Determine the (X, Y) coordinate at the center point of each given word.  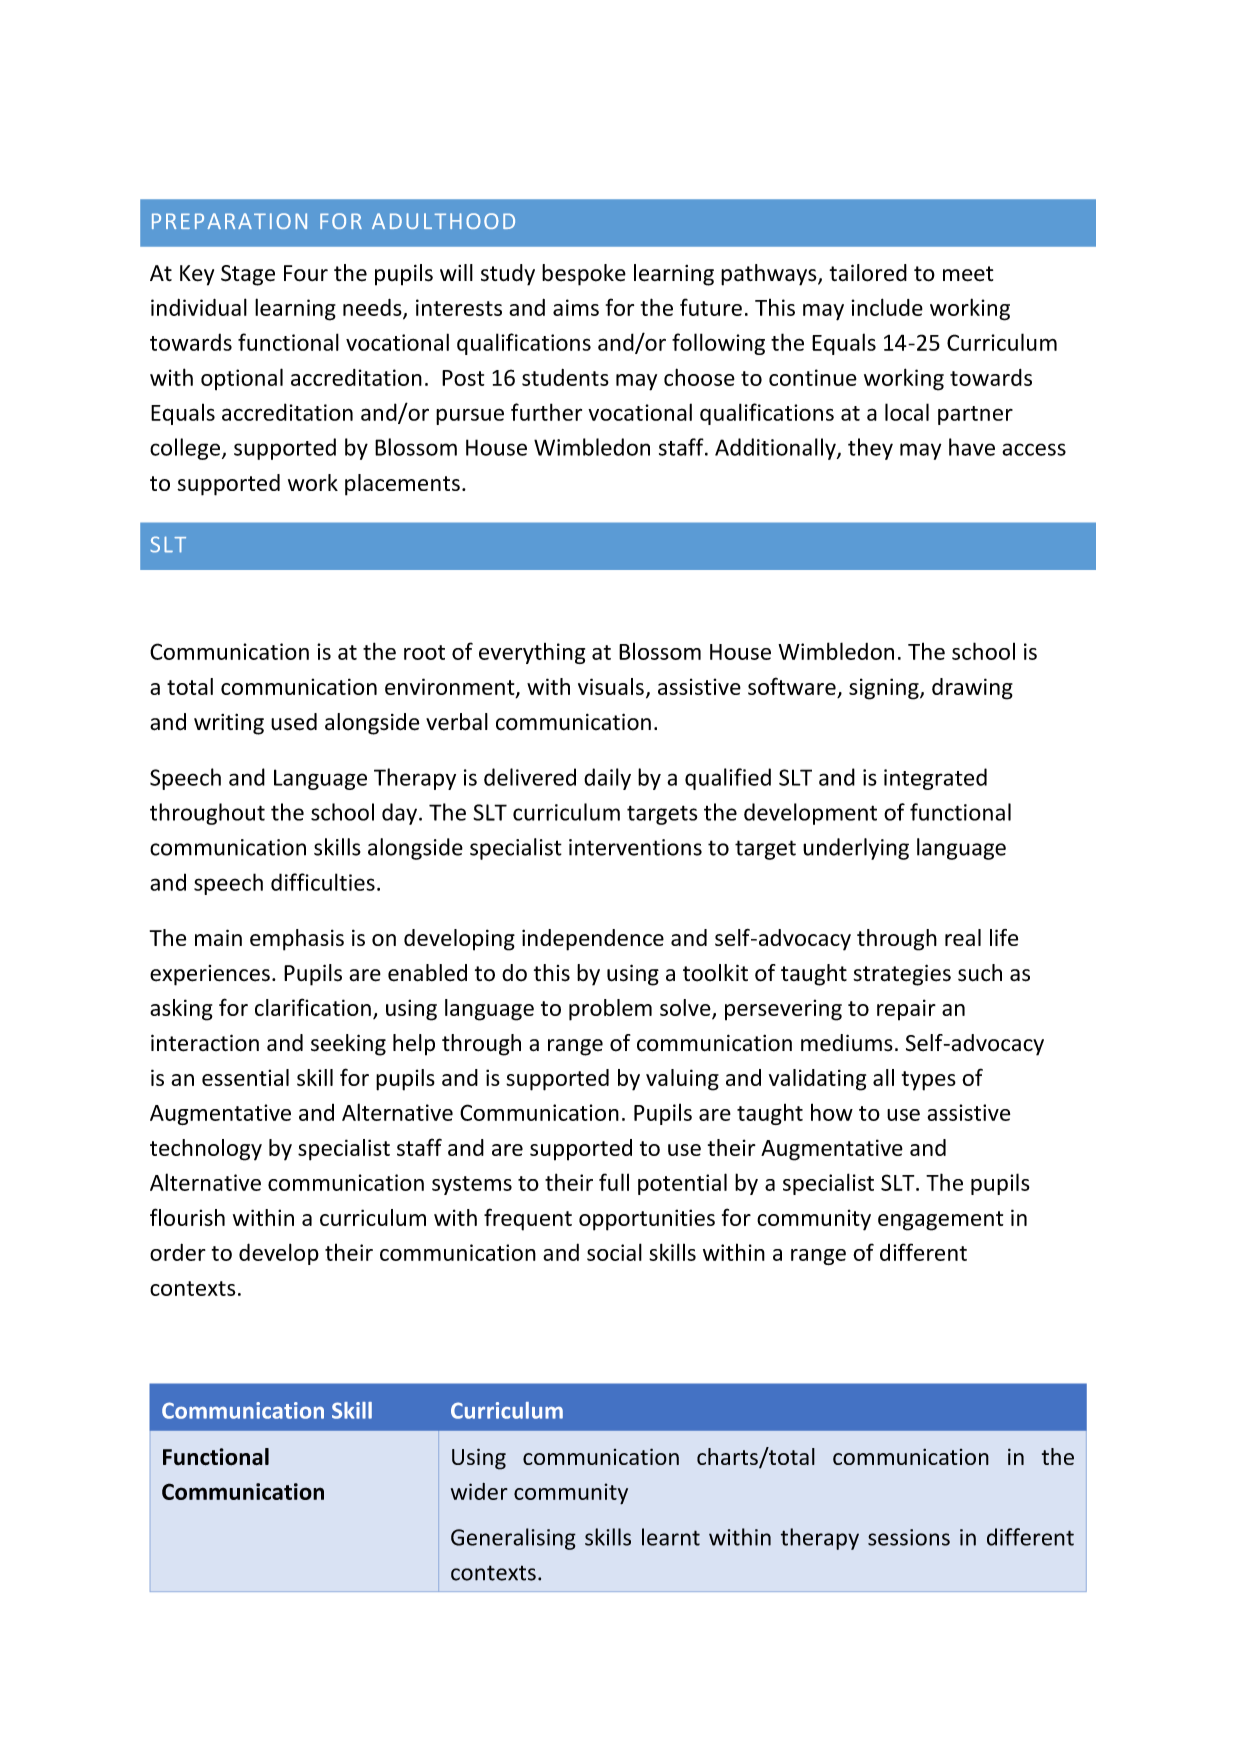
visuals (611, 686)
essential (245, 1077)
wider (479, 1491)
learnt (671, 1537)
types (929, 1081)
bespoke (584, 275)
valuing (682, 1080)
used (294, 722)
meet (968, 274)
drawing (972, 689)
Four (306, 273)
